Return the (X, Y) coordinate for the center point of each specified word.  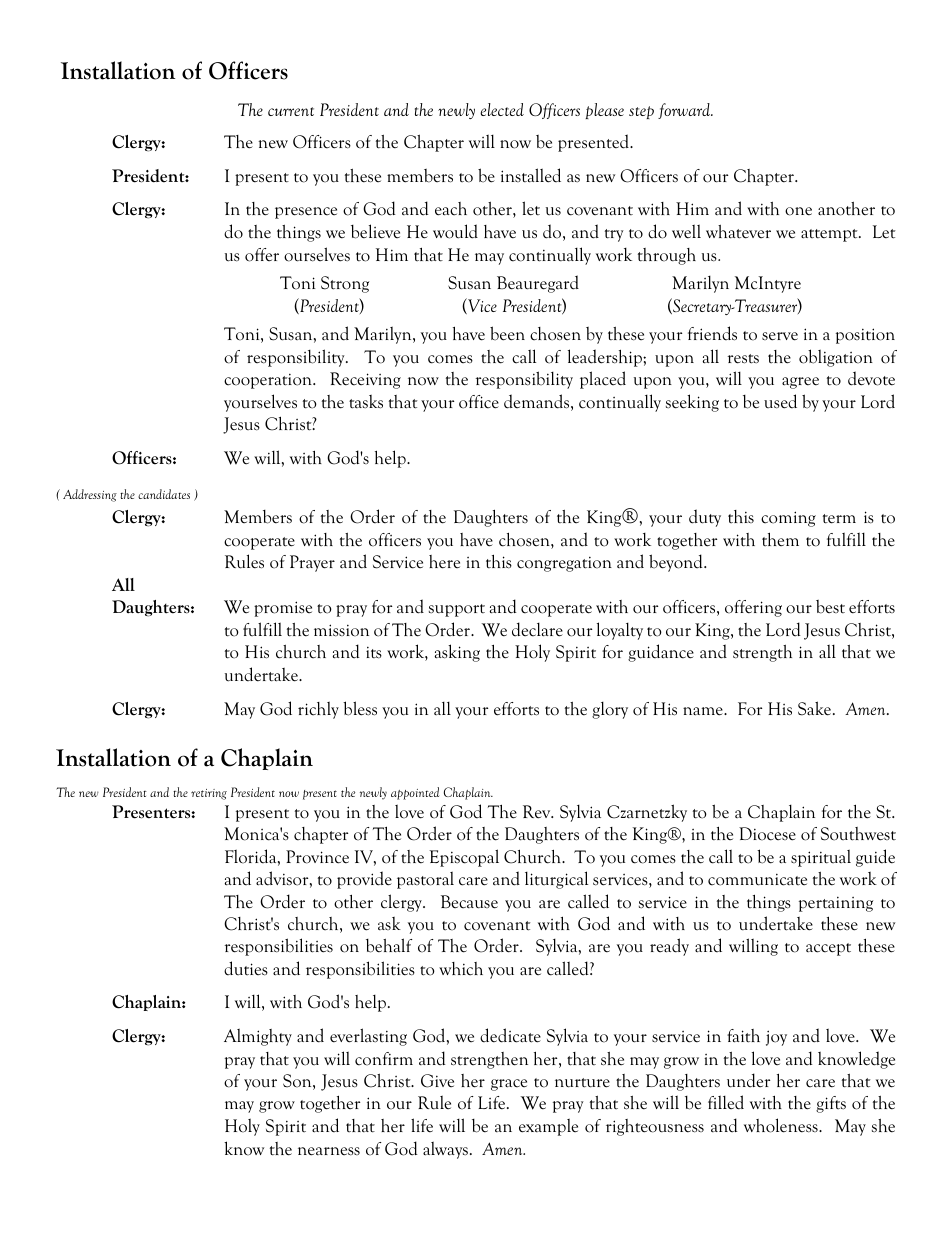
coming (788, 519)
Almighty (258, 1037)
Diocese (767, 834)
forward (685, 111)
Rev (538, 812)
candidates (164, 494)
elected (502, 109)
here (444, 562)
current (291, 111)
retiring (209, 794)
